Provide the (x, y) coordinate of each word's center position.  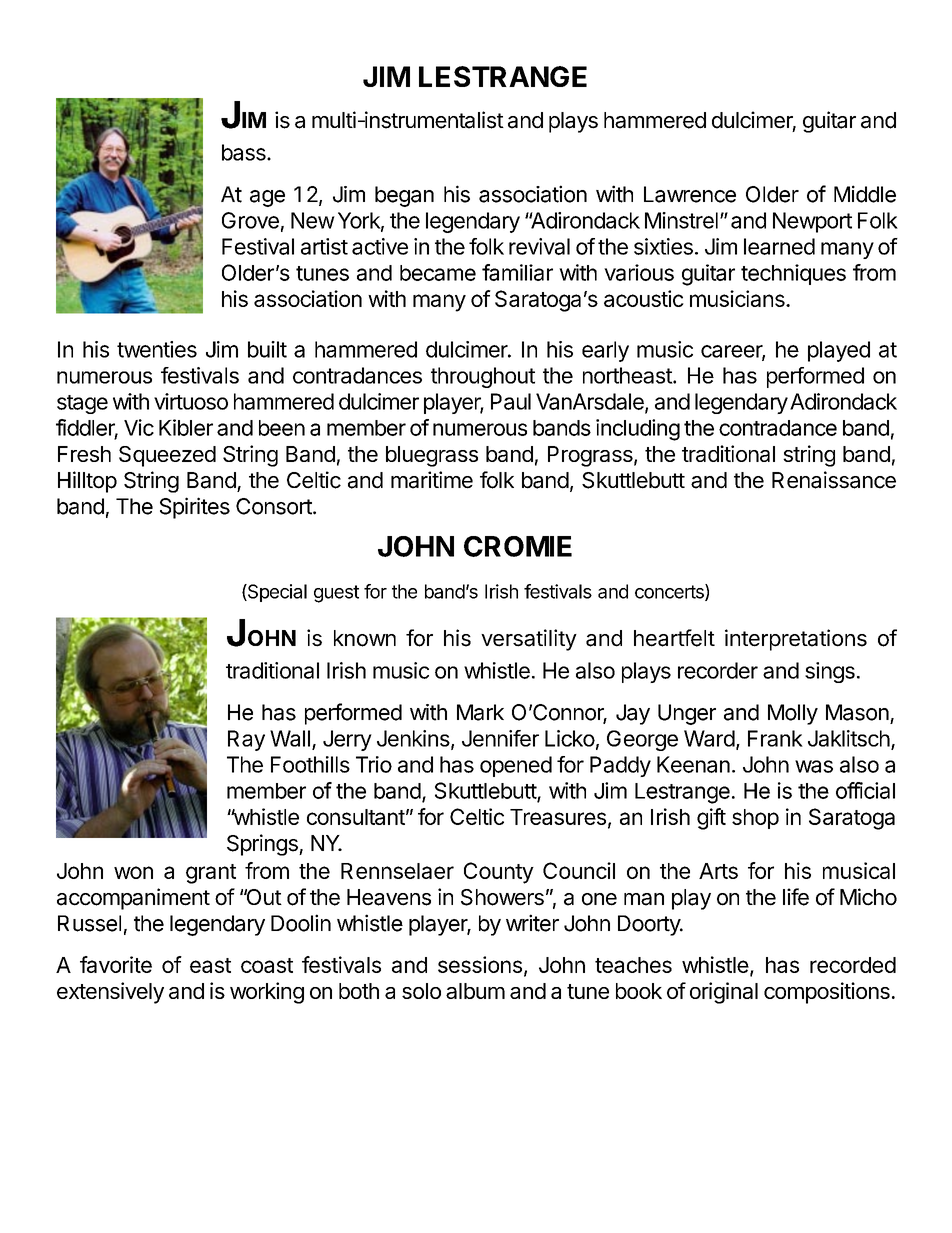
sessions (480, 964)
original (724, 993)
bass (245, 152)
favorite (116, 964)
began (404, 196)
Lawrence (690, 194)
